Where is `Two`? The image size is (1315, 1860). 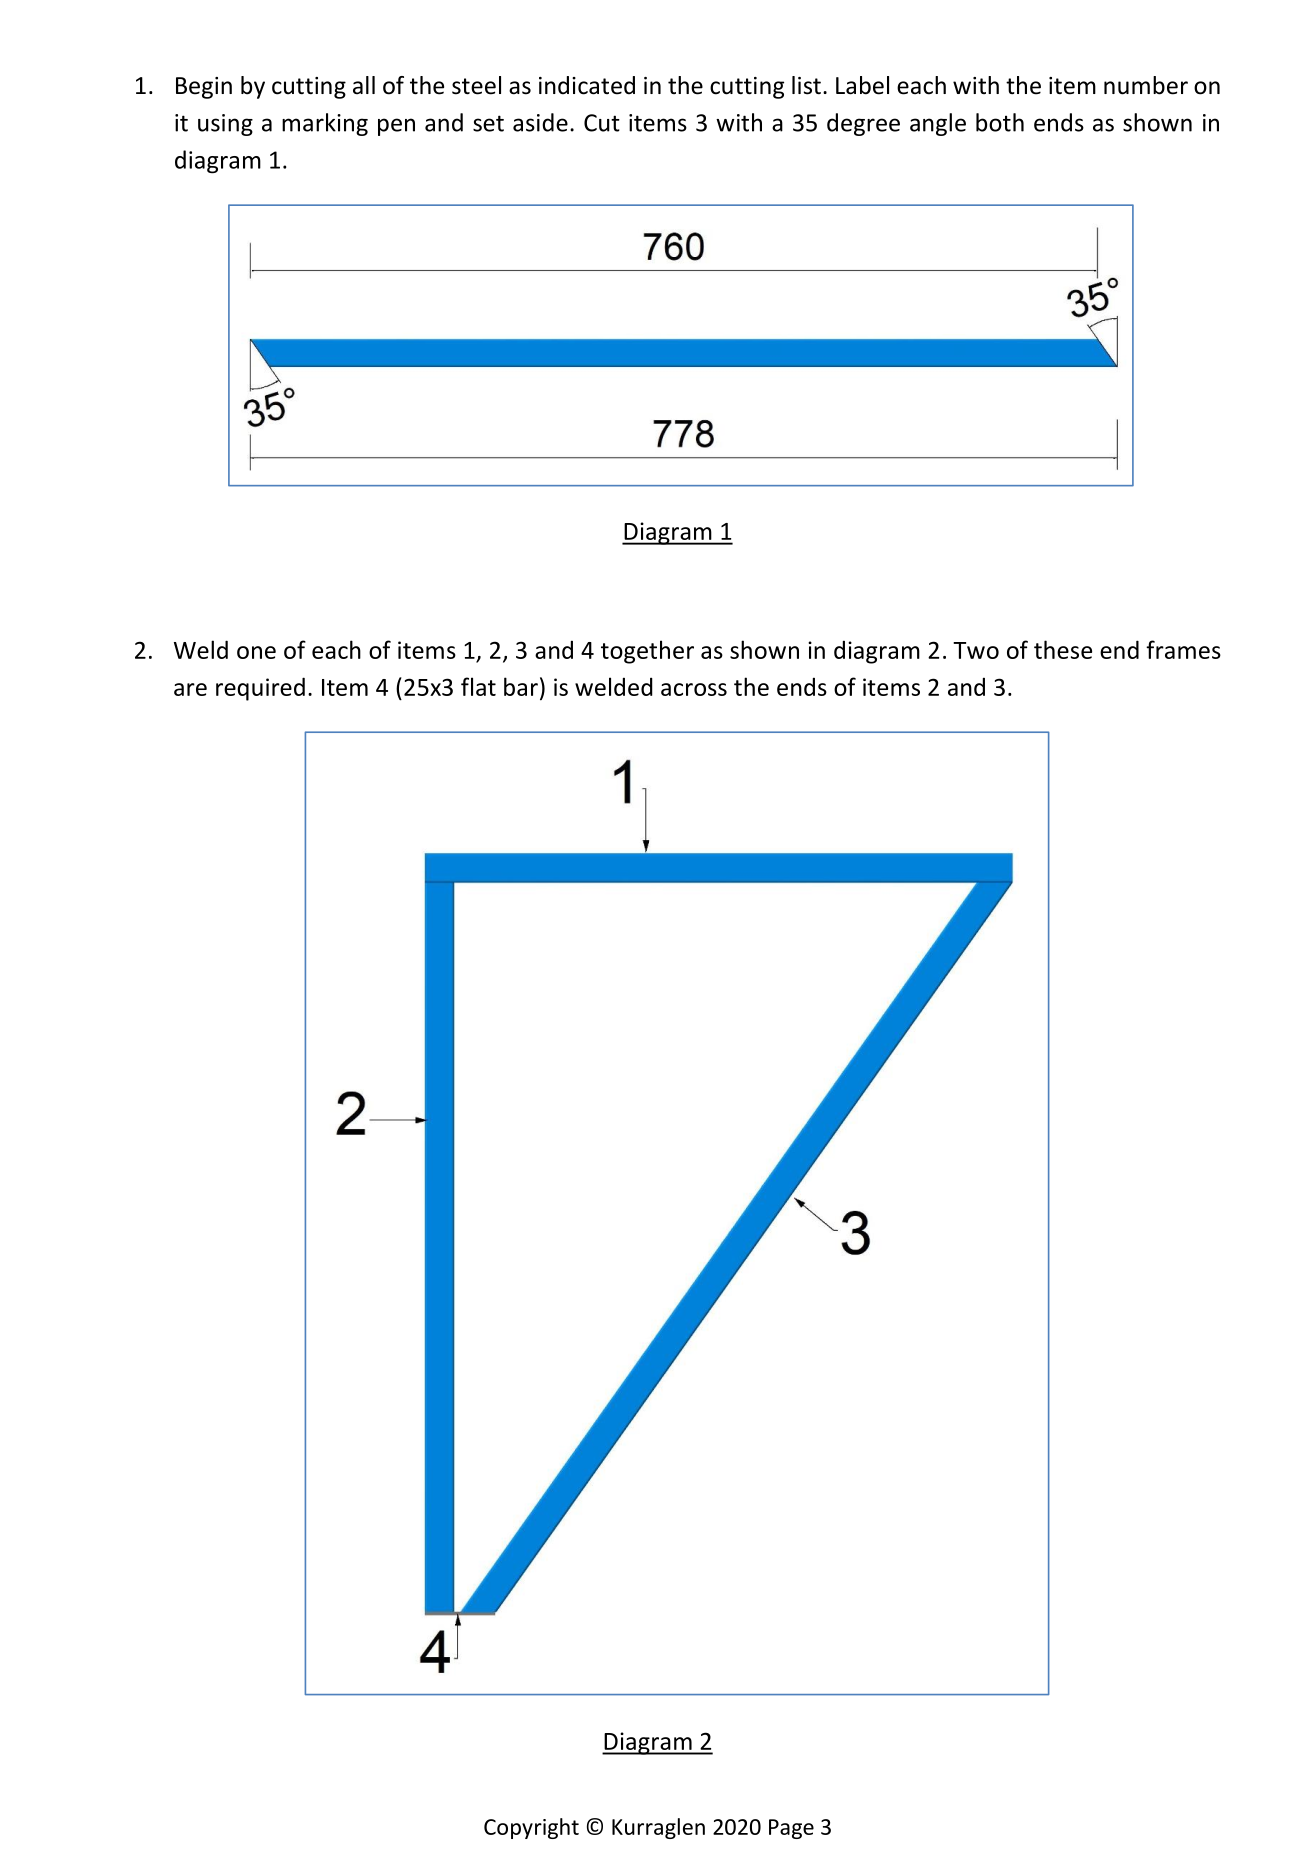
Two is located at coordinates (976, 650).
